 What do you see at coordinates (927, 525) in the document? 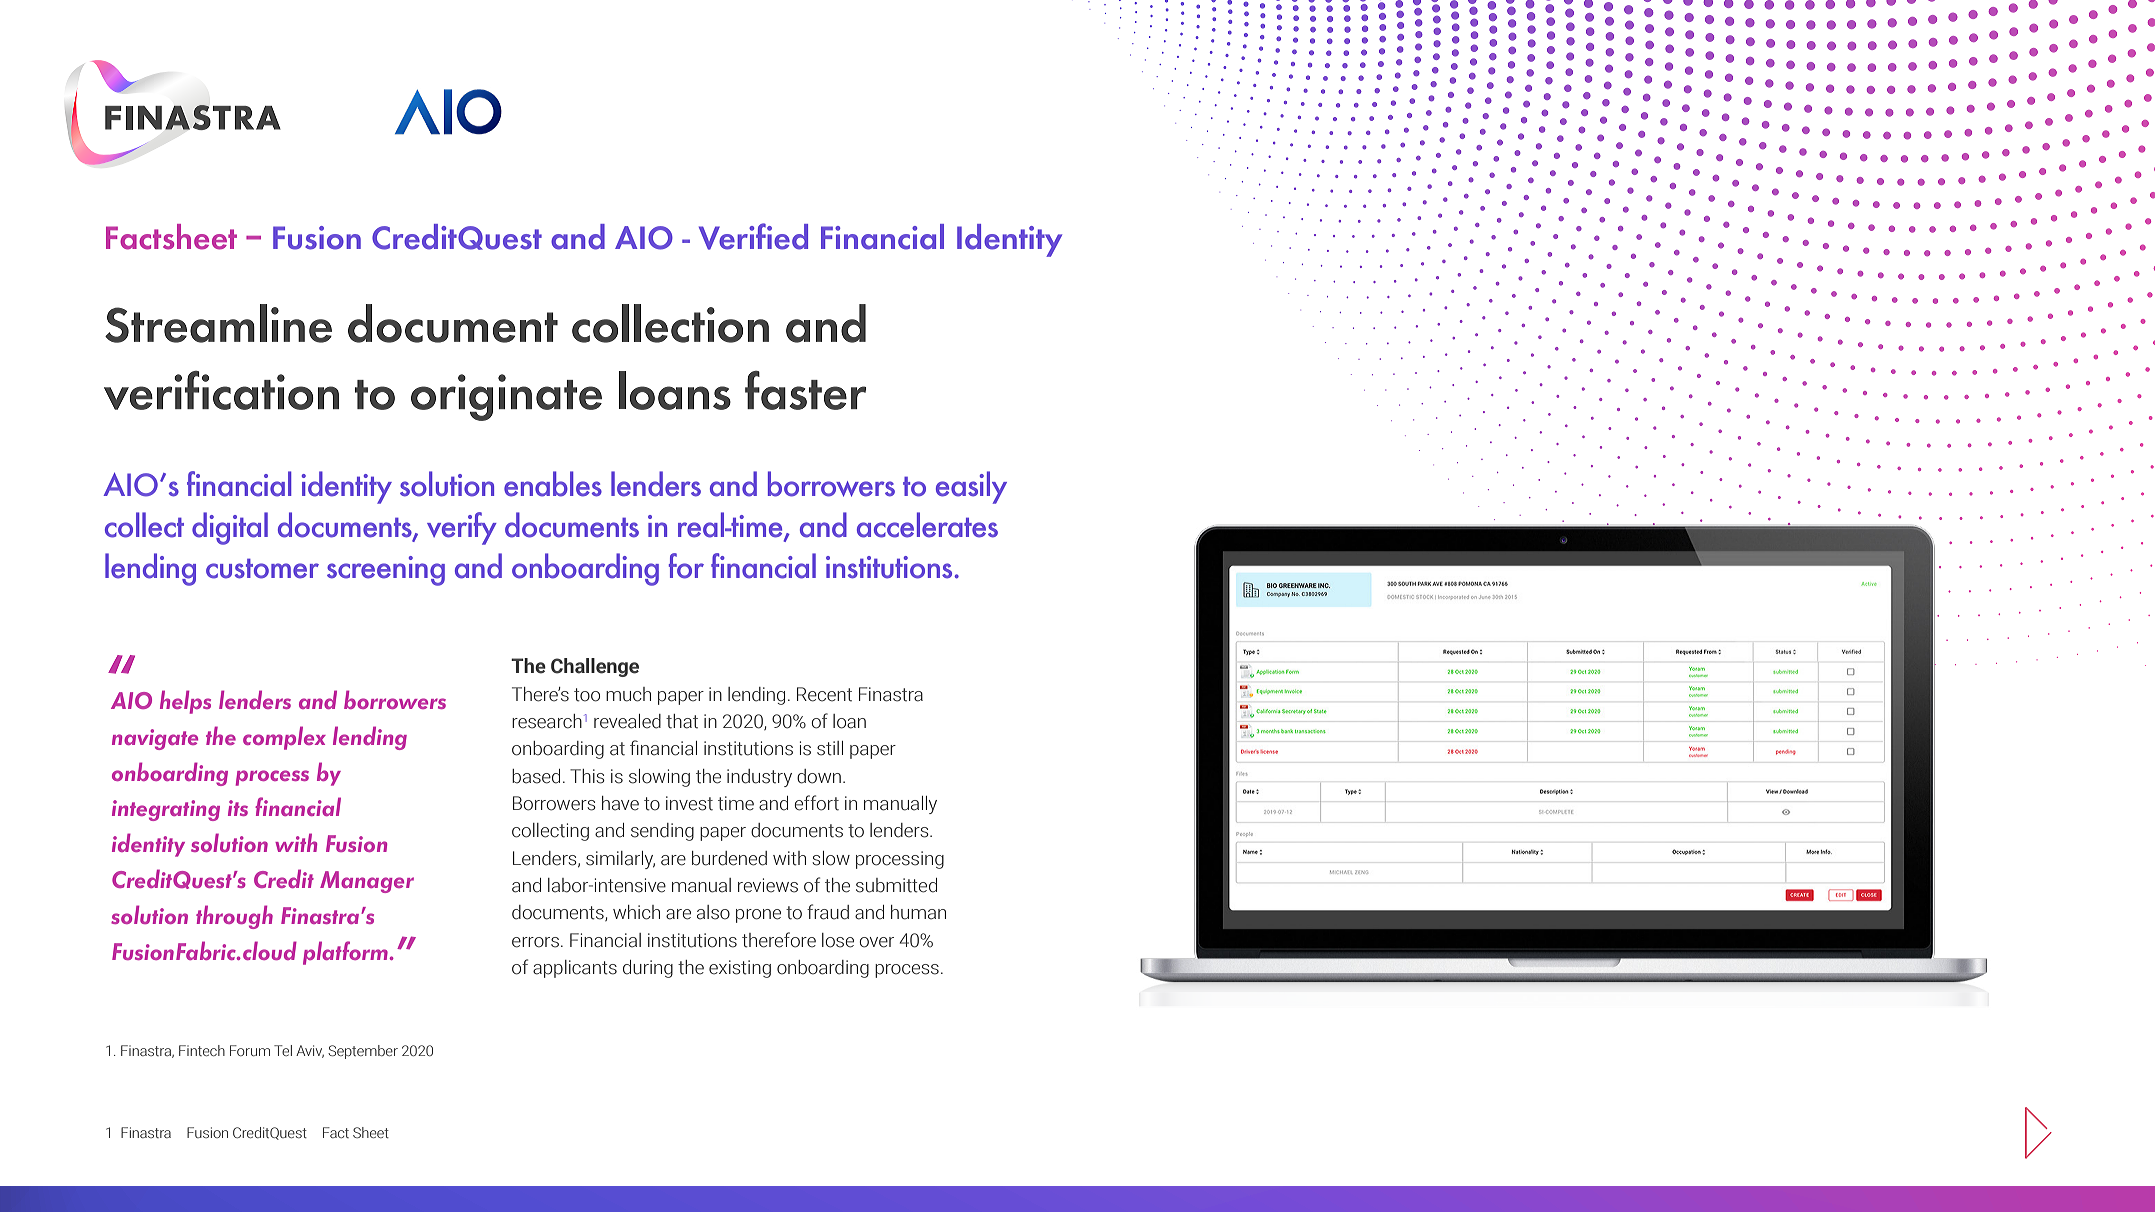
I see `accelerates` at bounding box center [927, 525].
